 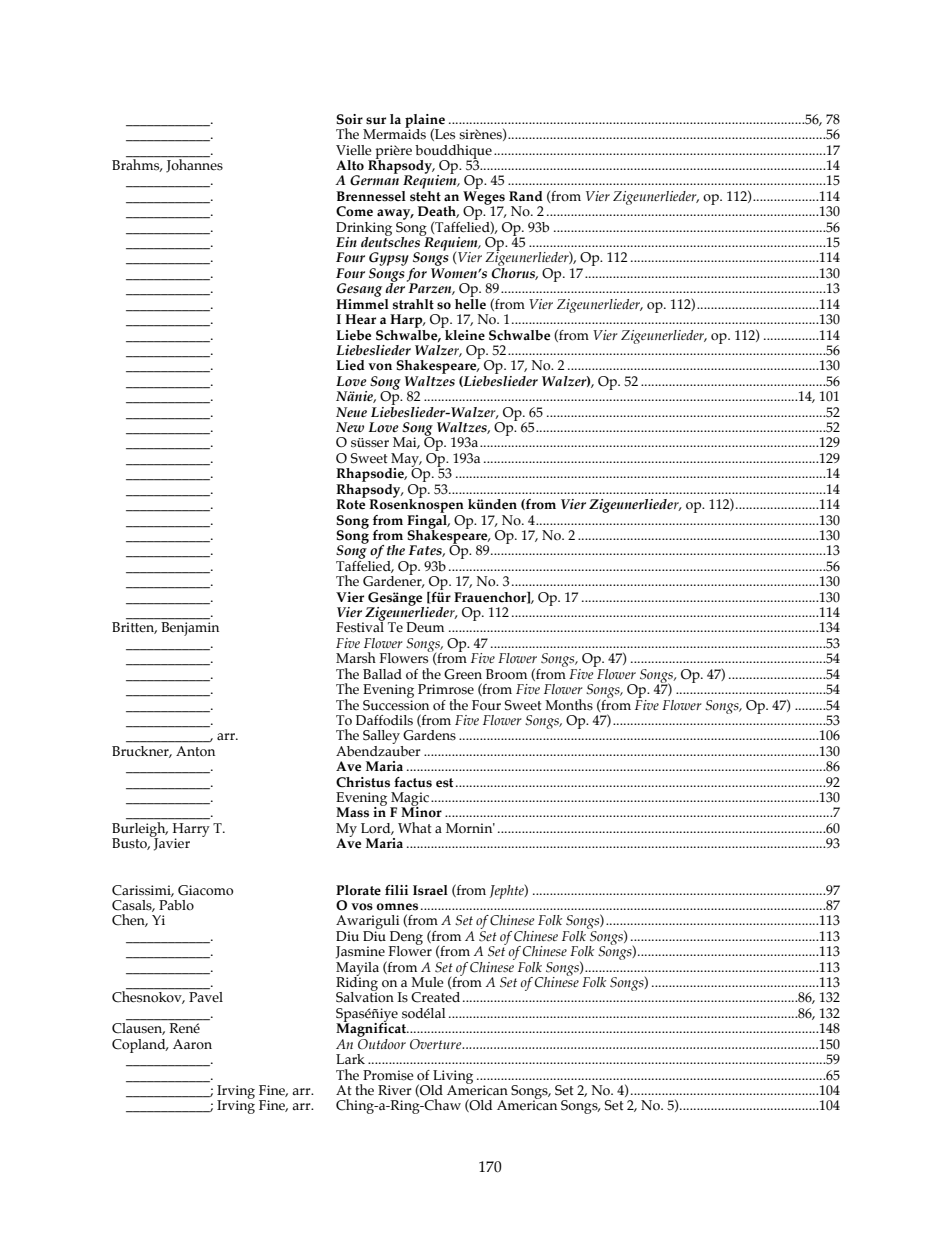 I want to click on Neue, so click(x=351, y=412).
